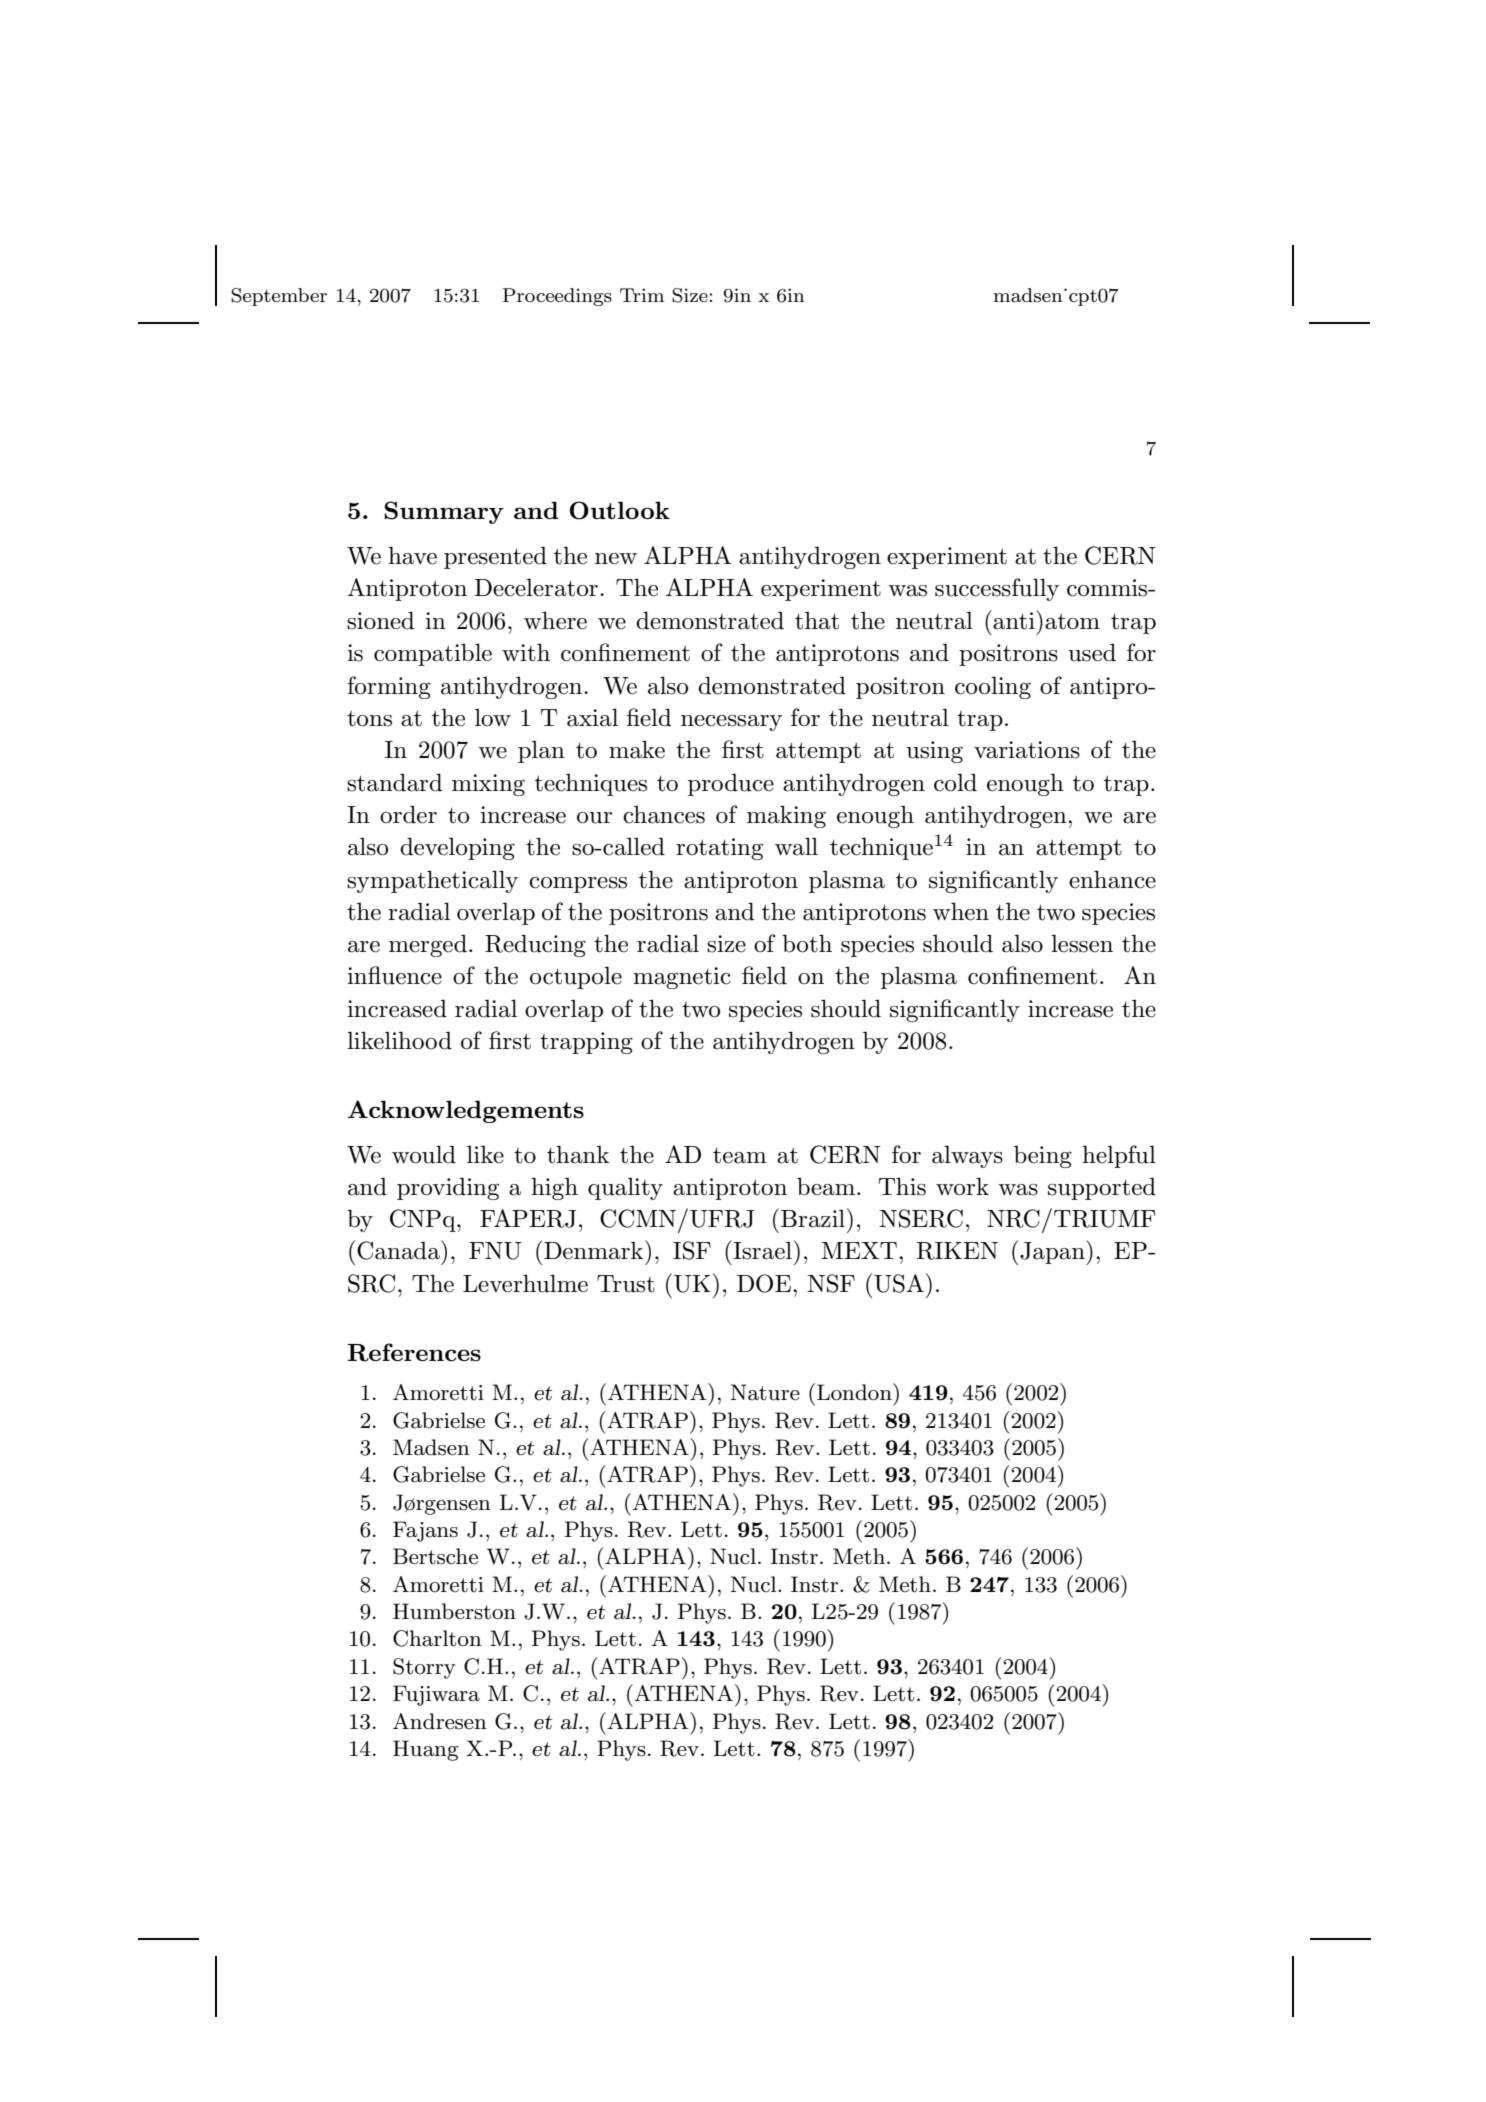 The image size is (1486, 2102). What do you see at coordinates (997, 589) in the image?
I see `successfully` at bounding box center [997, 589].
